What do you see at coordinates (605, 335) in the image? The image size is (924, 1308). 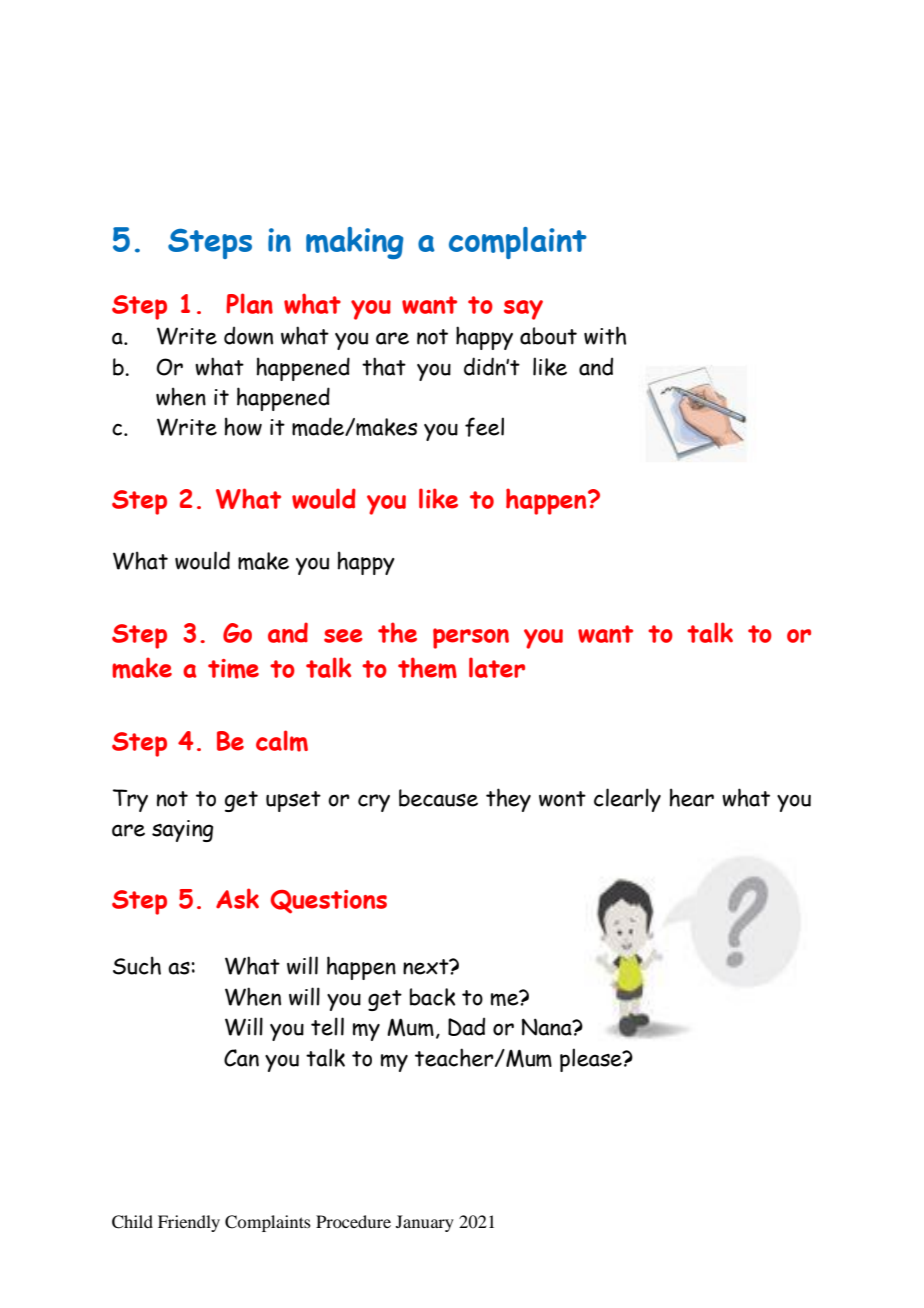 I see `with` at bounding box center [605, 335].
